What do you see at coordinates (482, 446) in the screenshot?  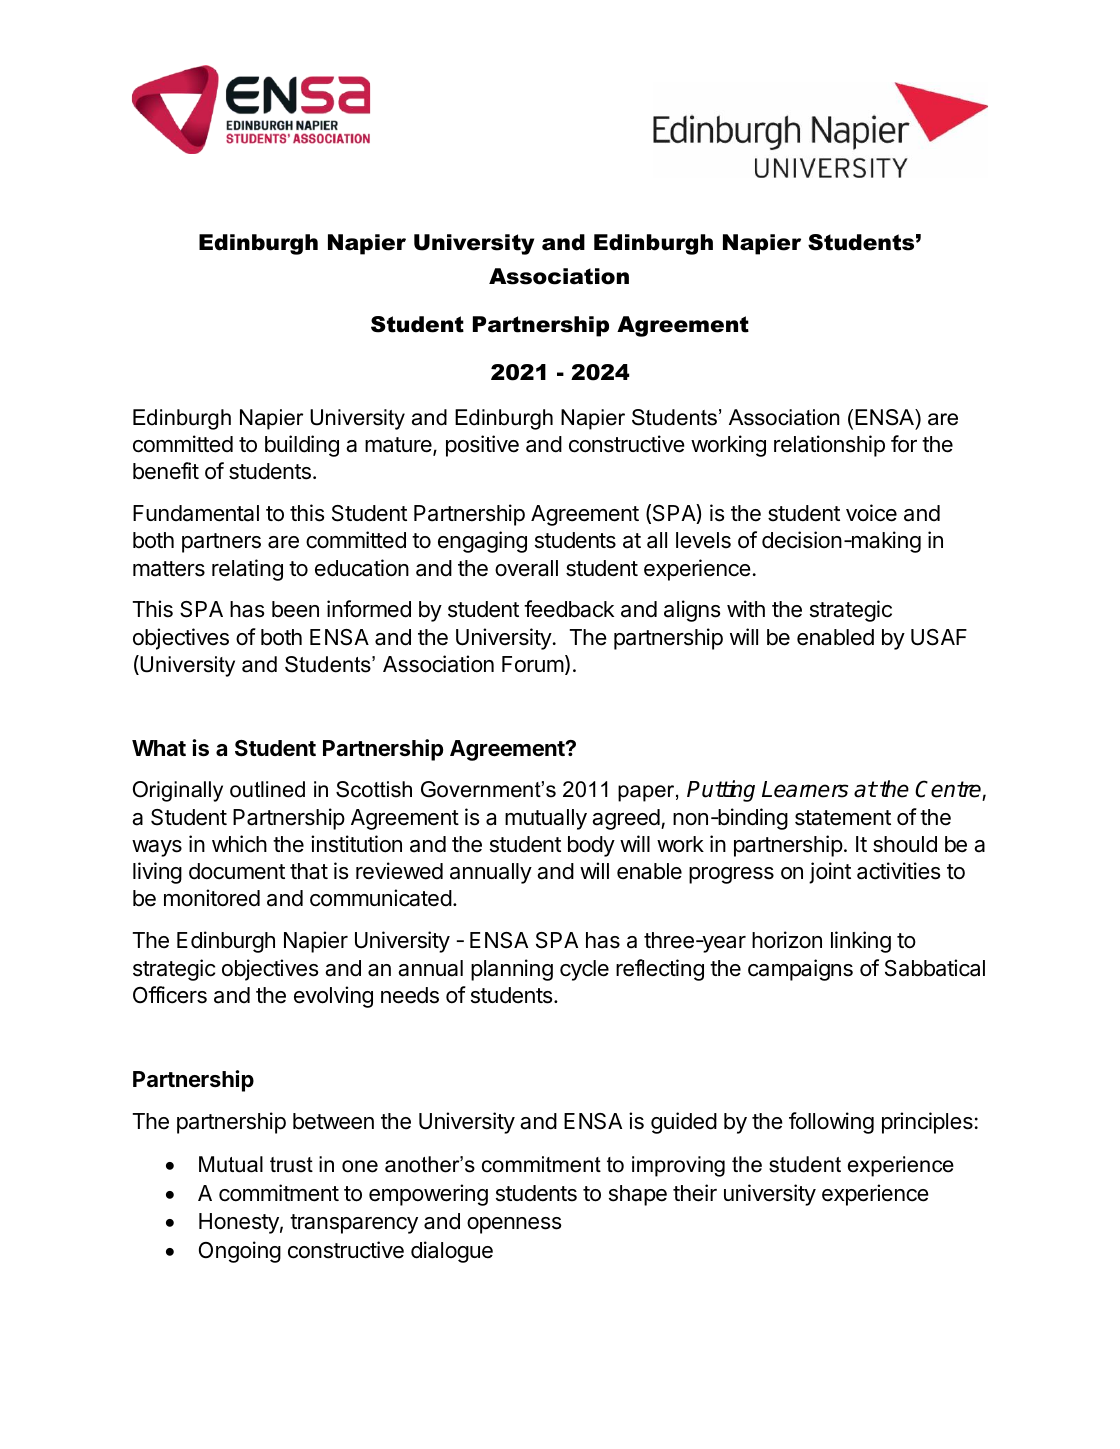 I see `positive` at bounding box center [482, 446].
